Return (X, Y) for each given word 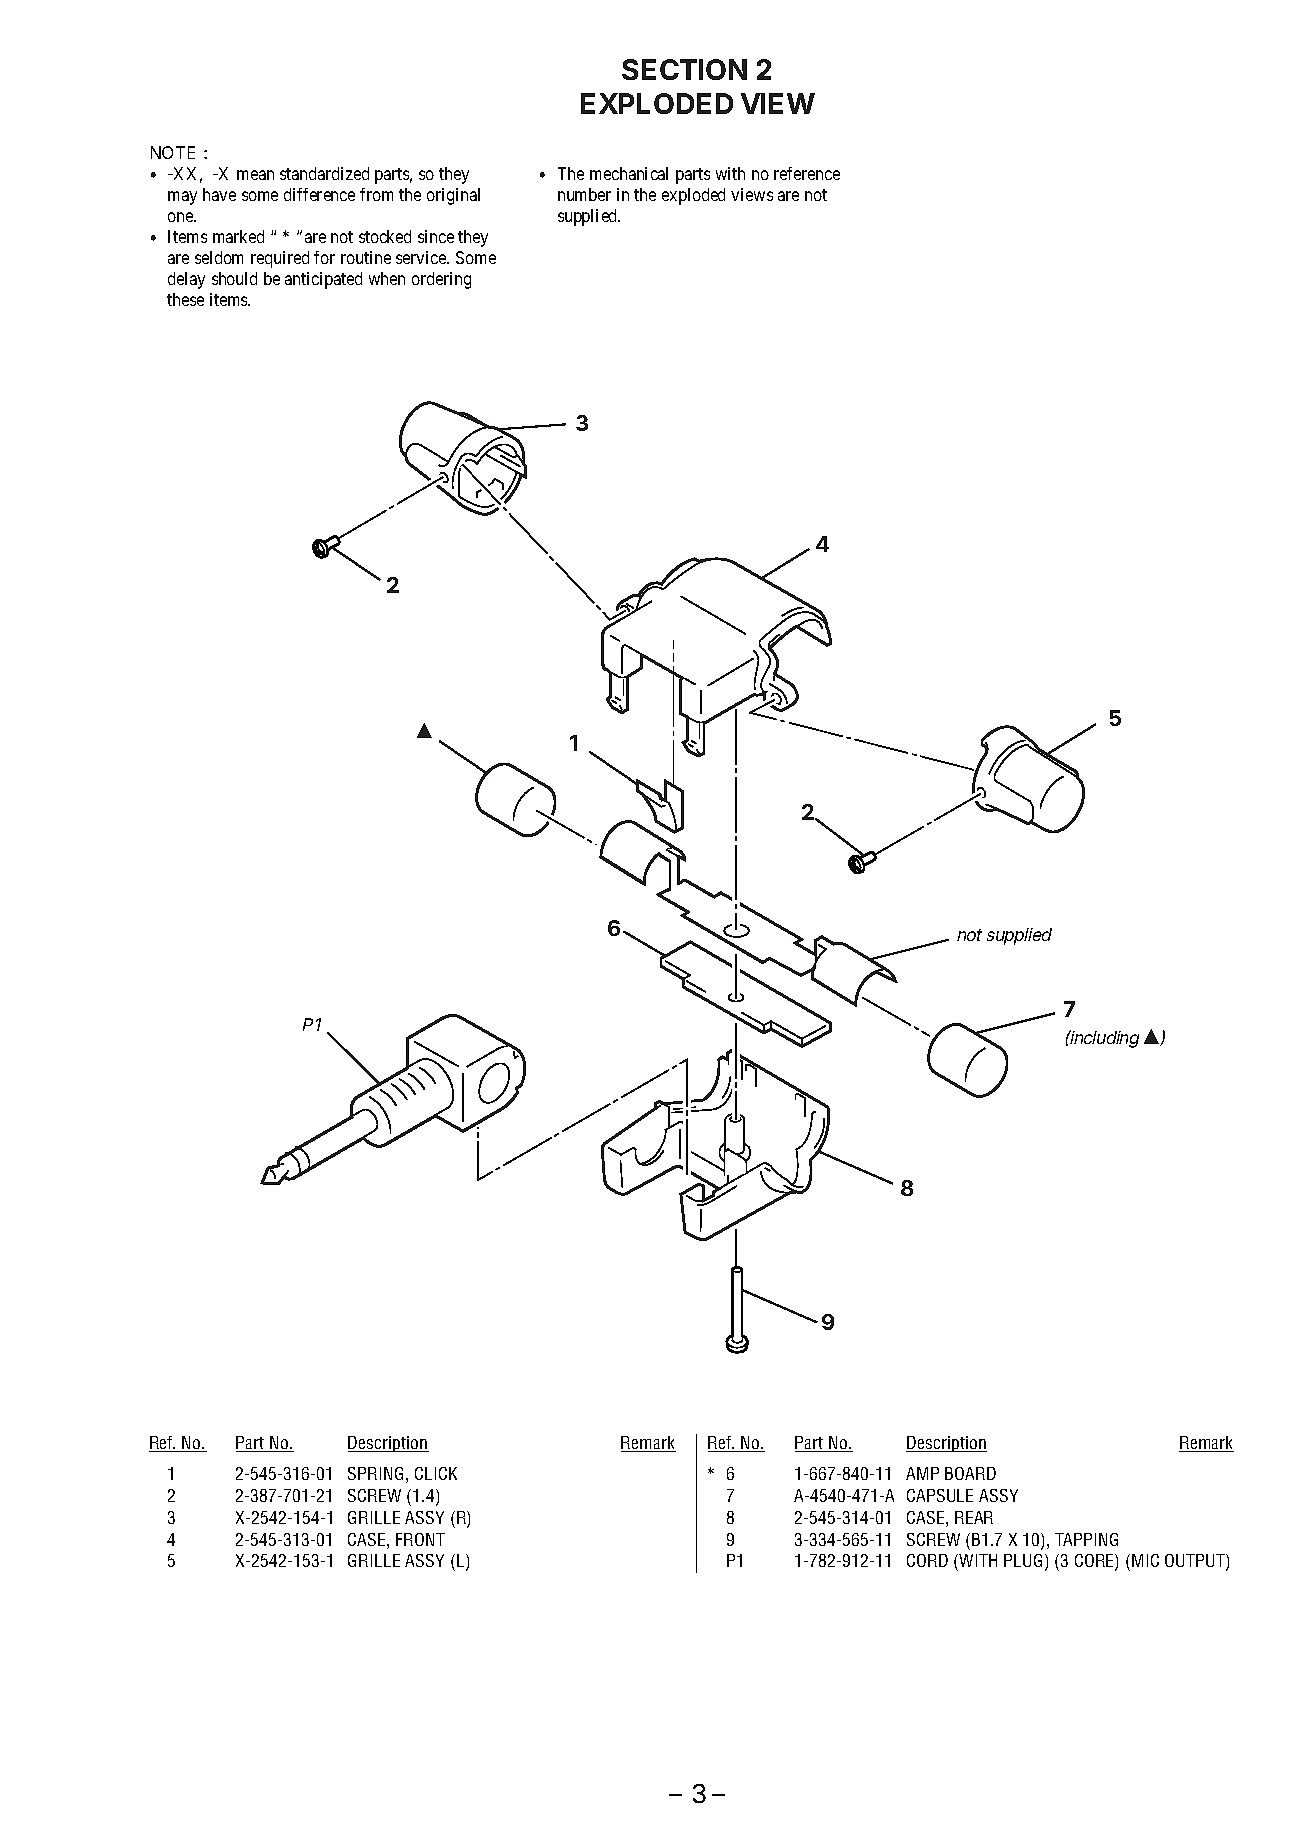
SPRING (375, 1473)
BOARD (970, 1473)
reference (807, 173)
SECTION (684, 69)
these (185, 299)
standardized (324, 173)
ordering (441, 280)
